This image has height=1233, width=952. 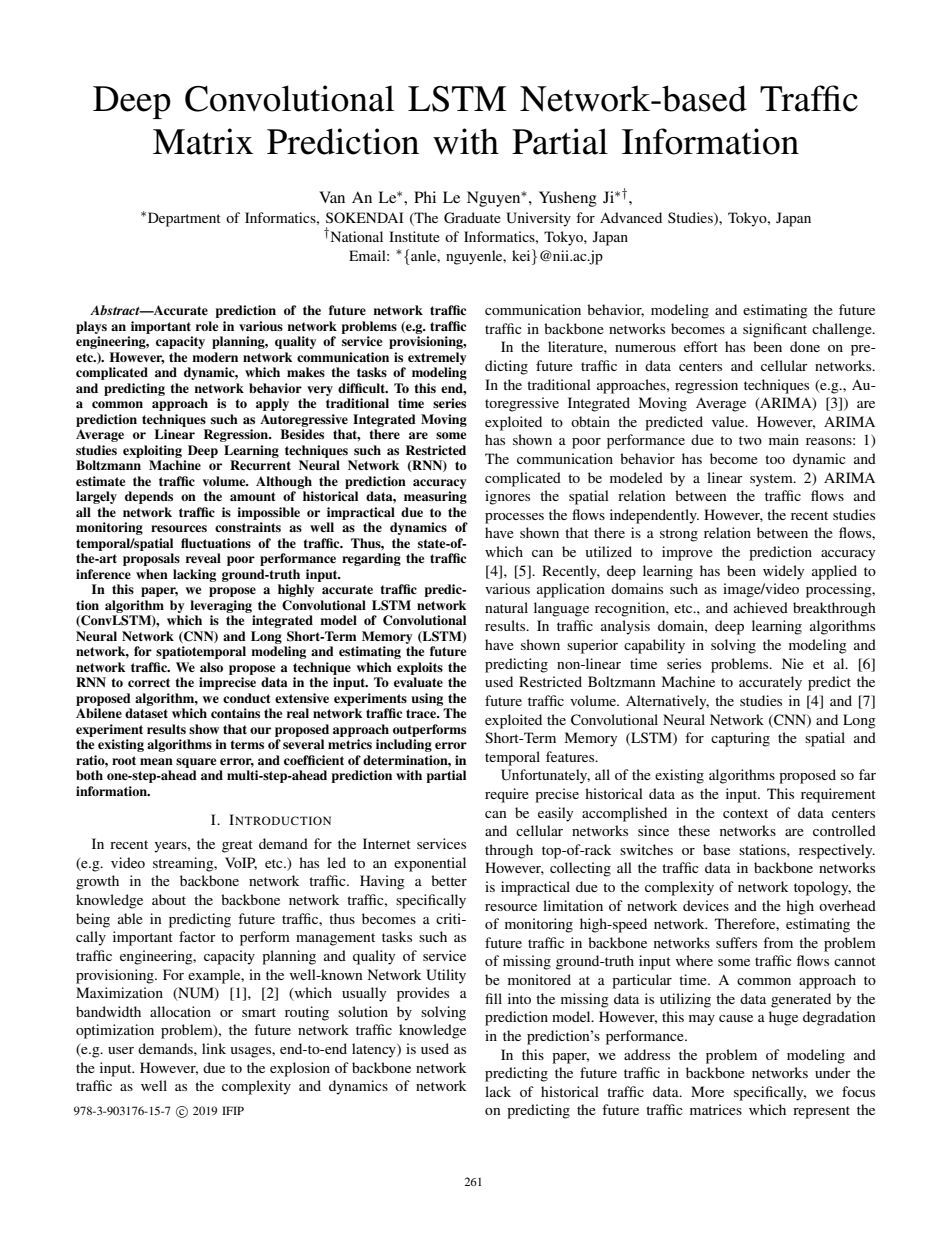 What do you see at coordinates (214, 1048) in the image?
I see `link` at bounding box center [214, 1048].
